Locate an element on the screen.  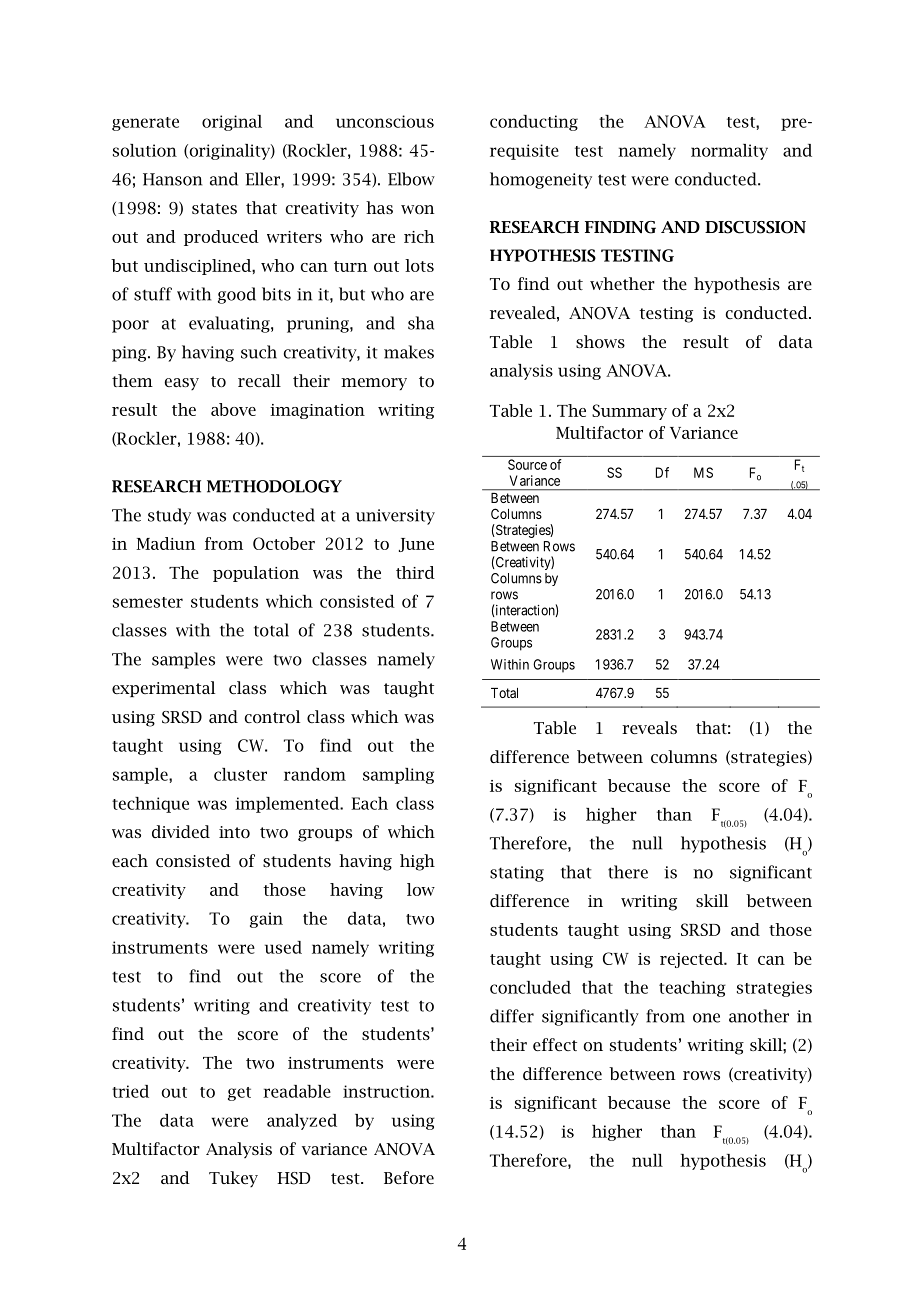
normality is located at coordinates (729, 152).
